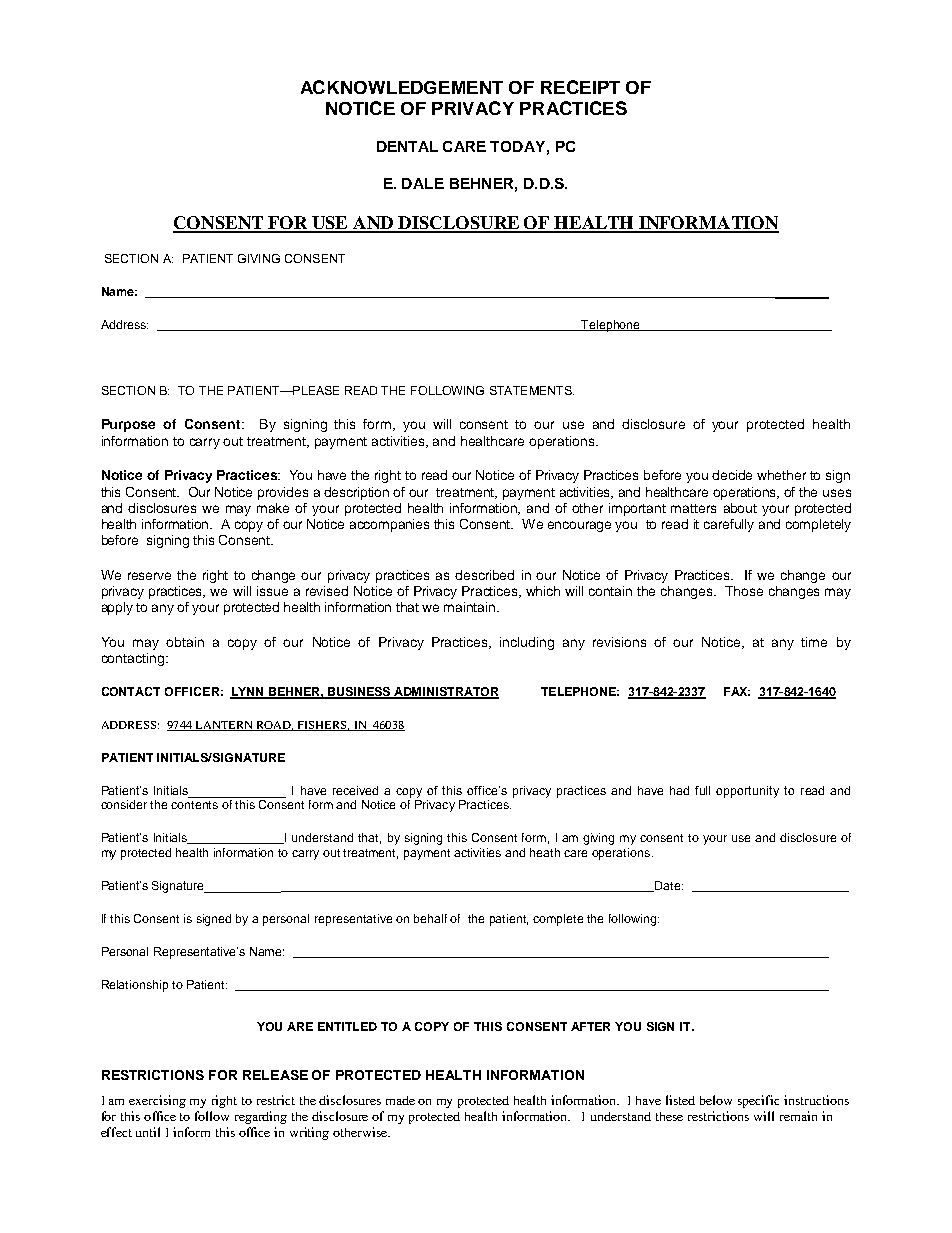  I want to click on ACKNOWLEDGEMENT, so click(402, 87).
